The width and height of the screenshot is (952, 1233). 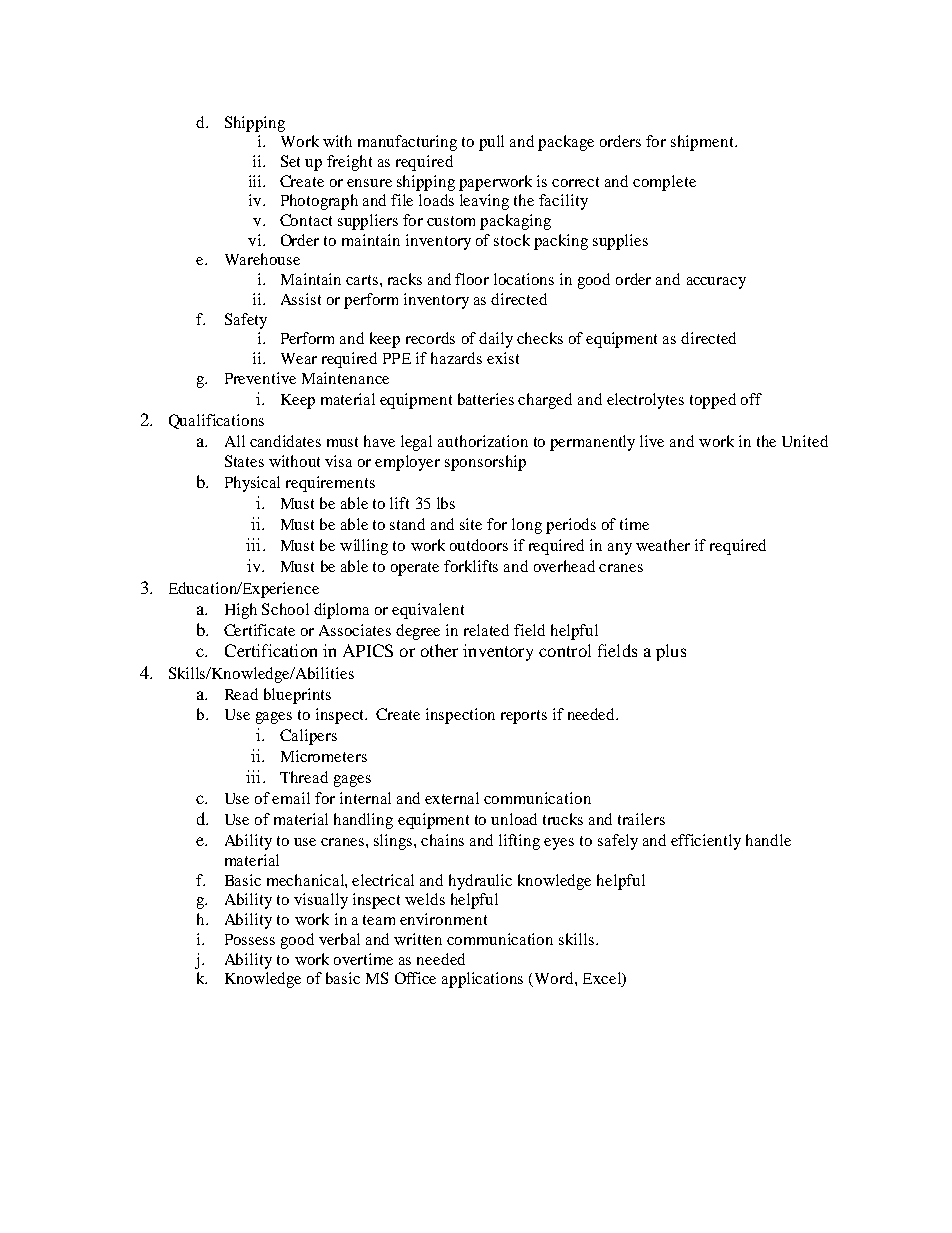 What do you see at coordinates (703, 143) in the screenshot?
I see `shipment` at bounding box center [703, 143].
